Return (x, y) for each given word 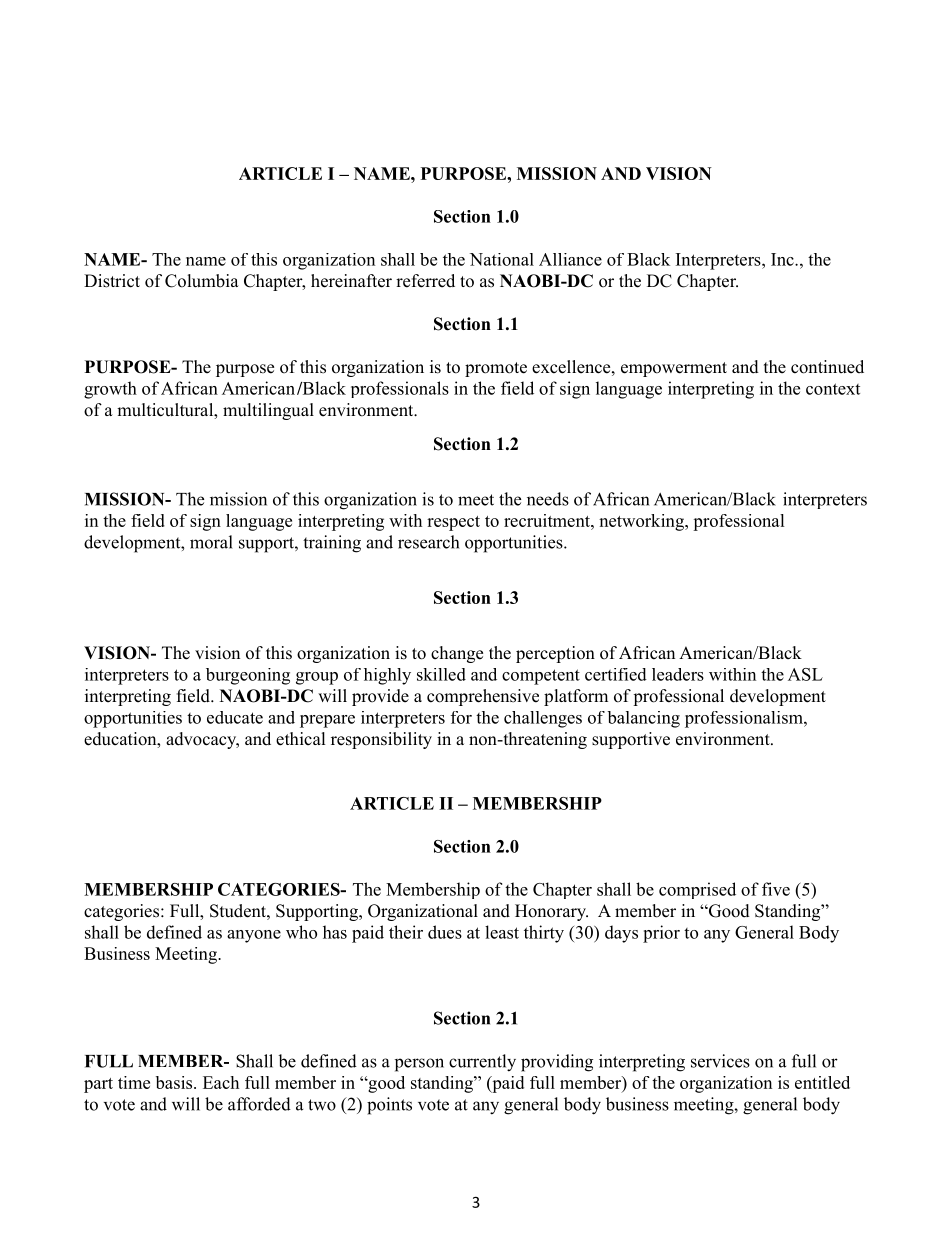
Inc (783, 259)
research (428, 542)
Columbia (202, 281)
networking (642, 522)
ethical (301, 739)
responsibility (381, 740)
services (720, 1061)
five (776, 889)
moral (211, 542)
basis (175, 1082)
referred (425, 281)
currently (482, 1063)
